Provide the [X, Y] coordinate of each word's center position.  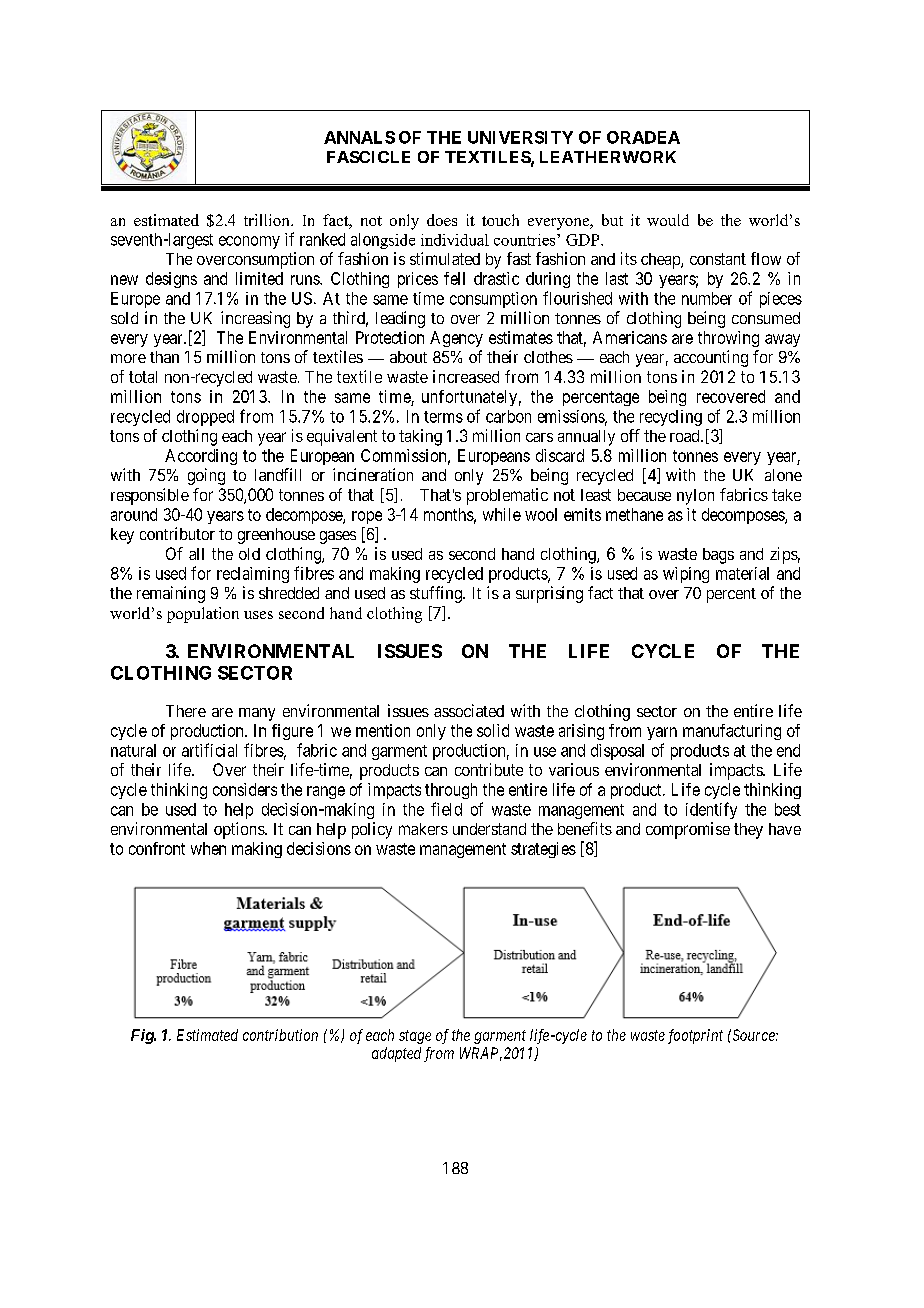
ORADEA [643, 137]
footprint [695, 1036]
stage [415, 1037]
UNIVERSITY [520, 137]
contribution [280, 1035]
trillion [268, 220]
